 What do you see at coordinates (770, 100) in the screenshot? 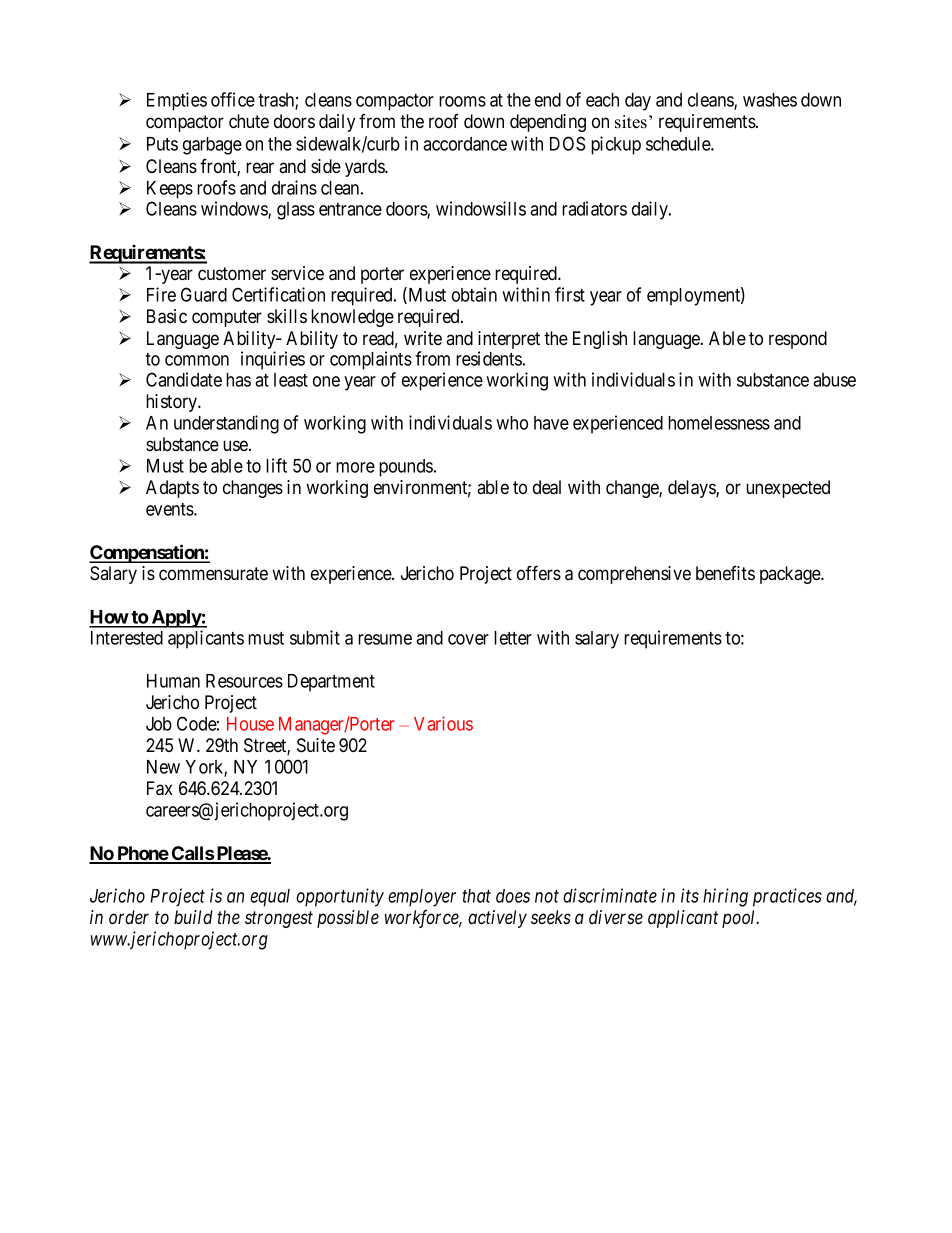
I see `washes` at bounding box center [770, 100].
